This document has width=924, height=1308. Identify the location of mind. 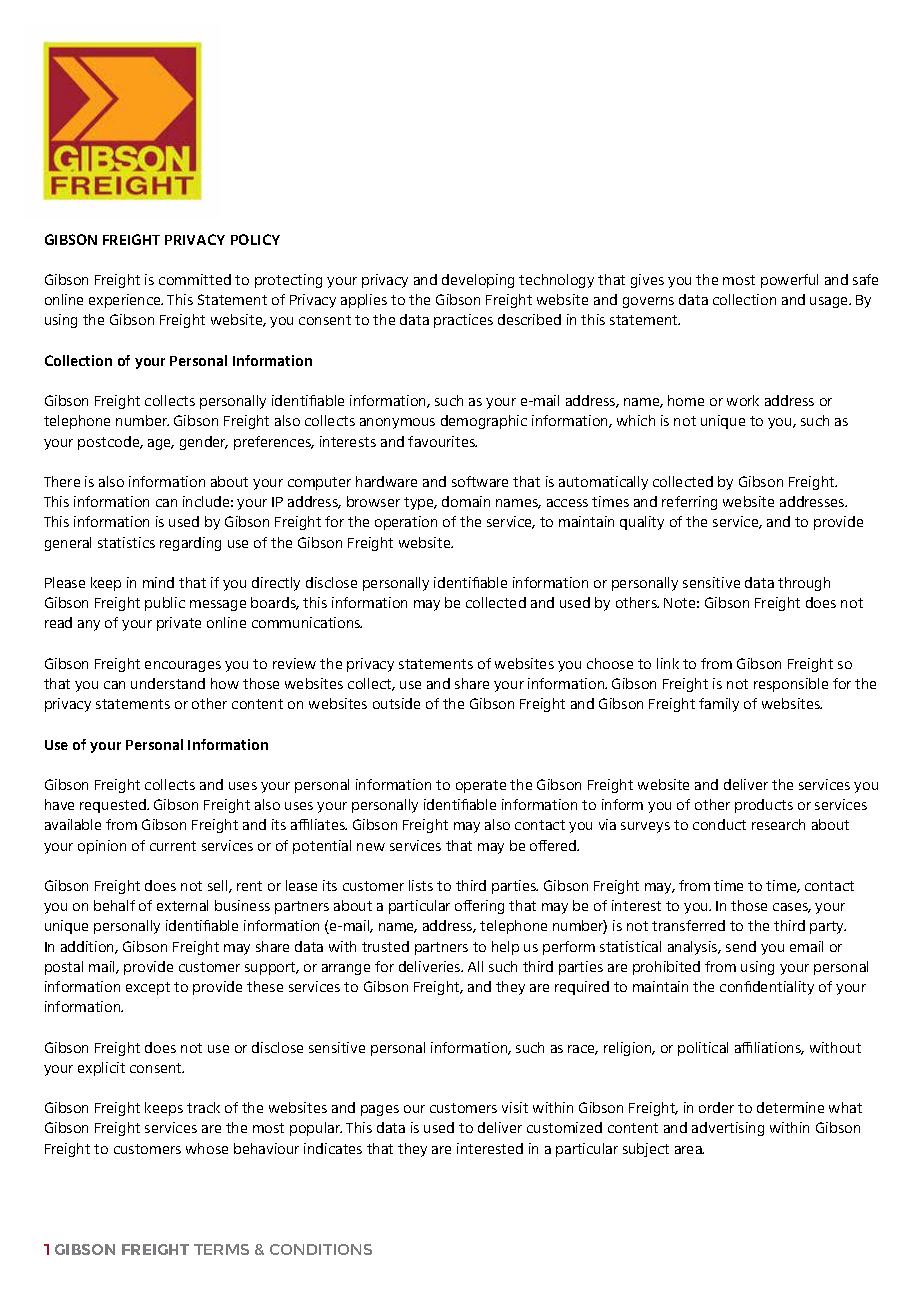
(158, 582).
